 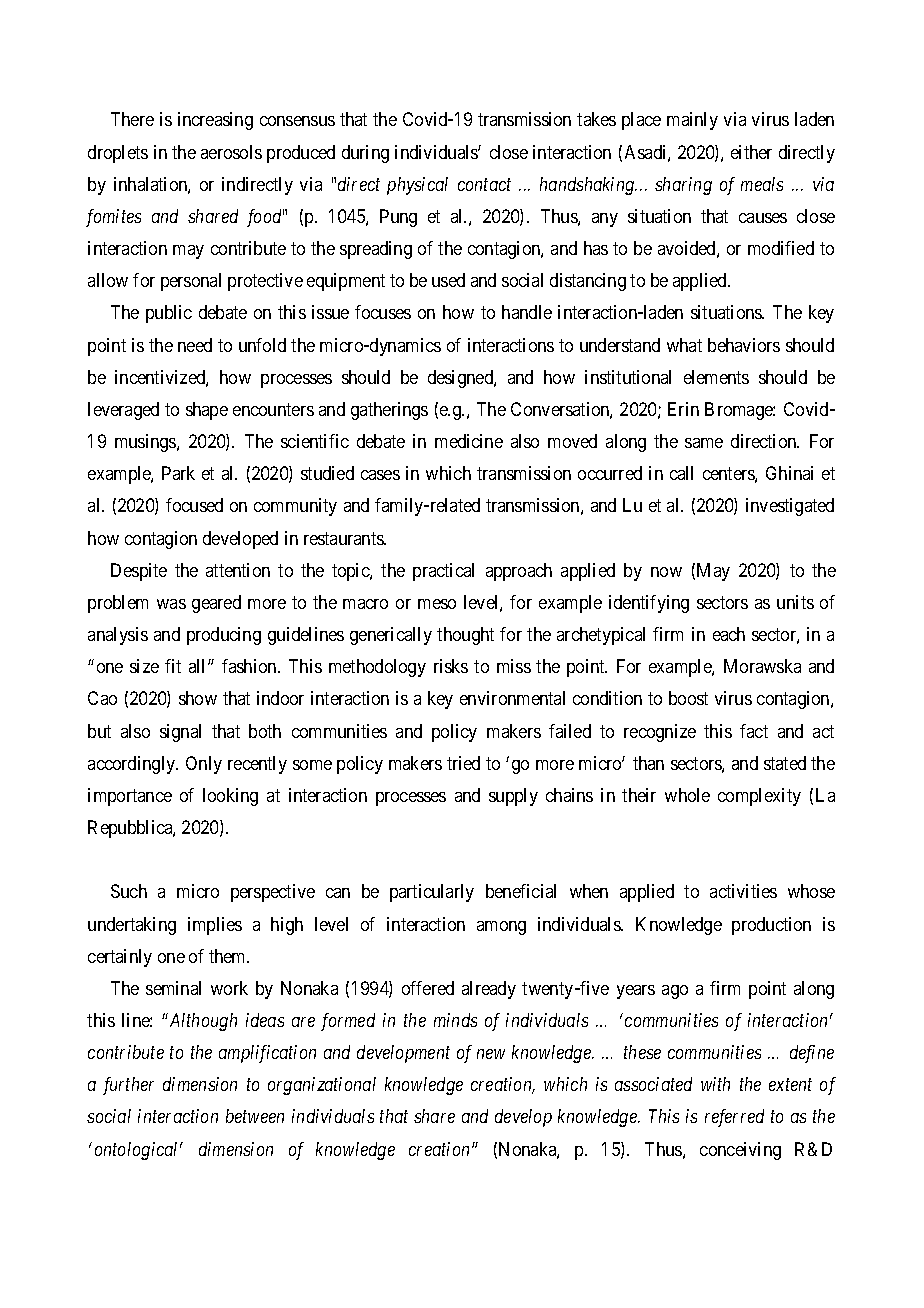 What do you see at coordinates (469, 441) in the document?
I see `medicine` at bounding box center [469, 441].
